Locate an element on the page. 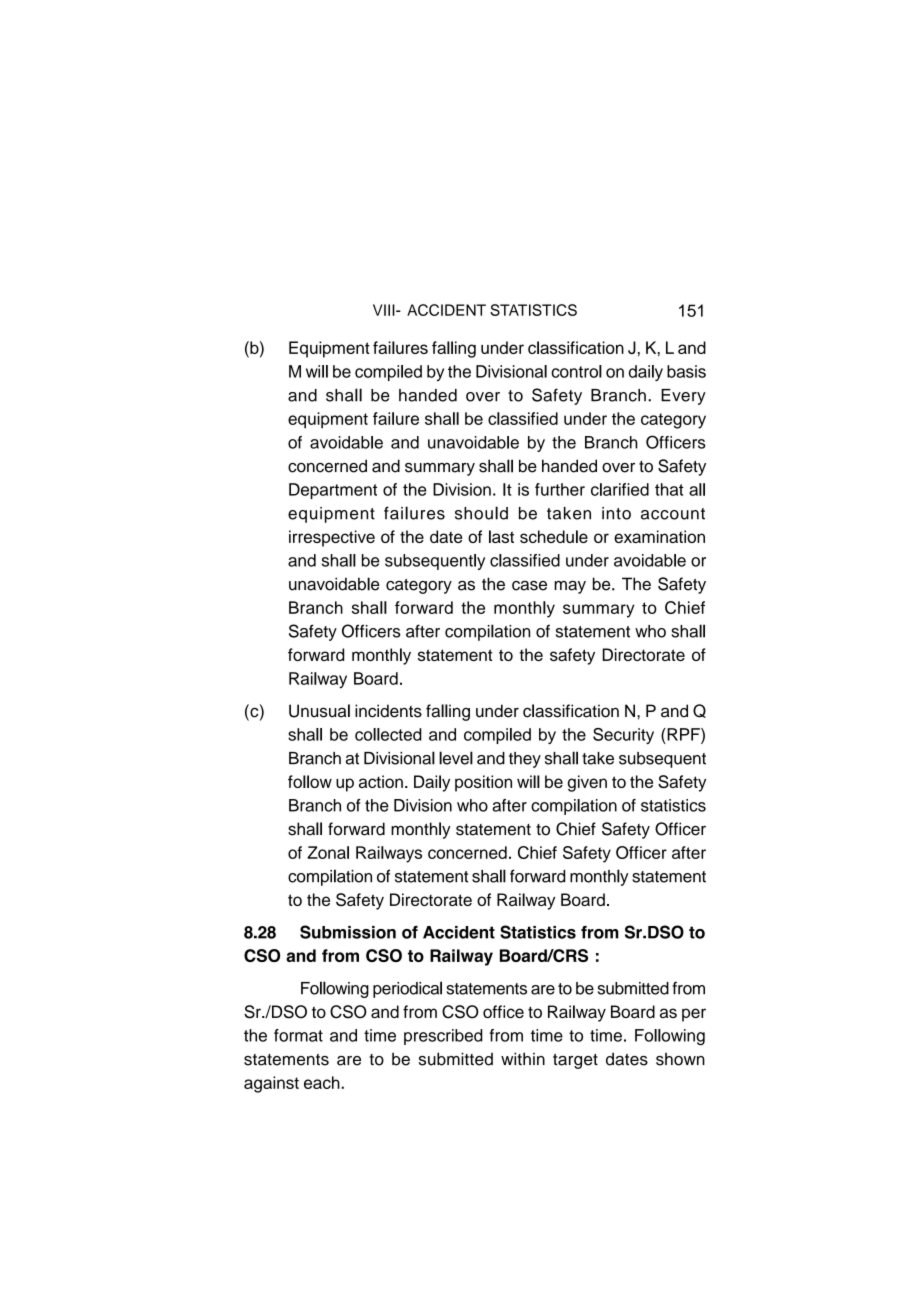 The width and height of the image is (924, 1308). position is located at coordinates (483, 783).
